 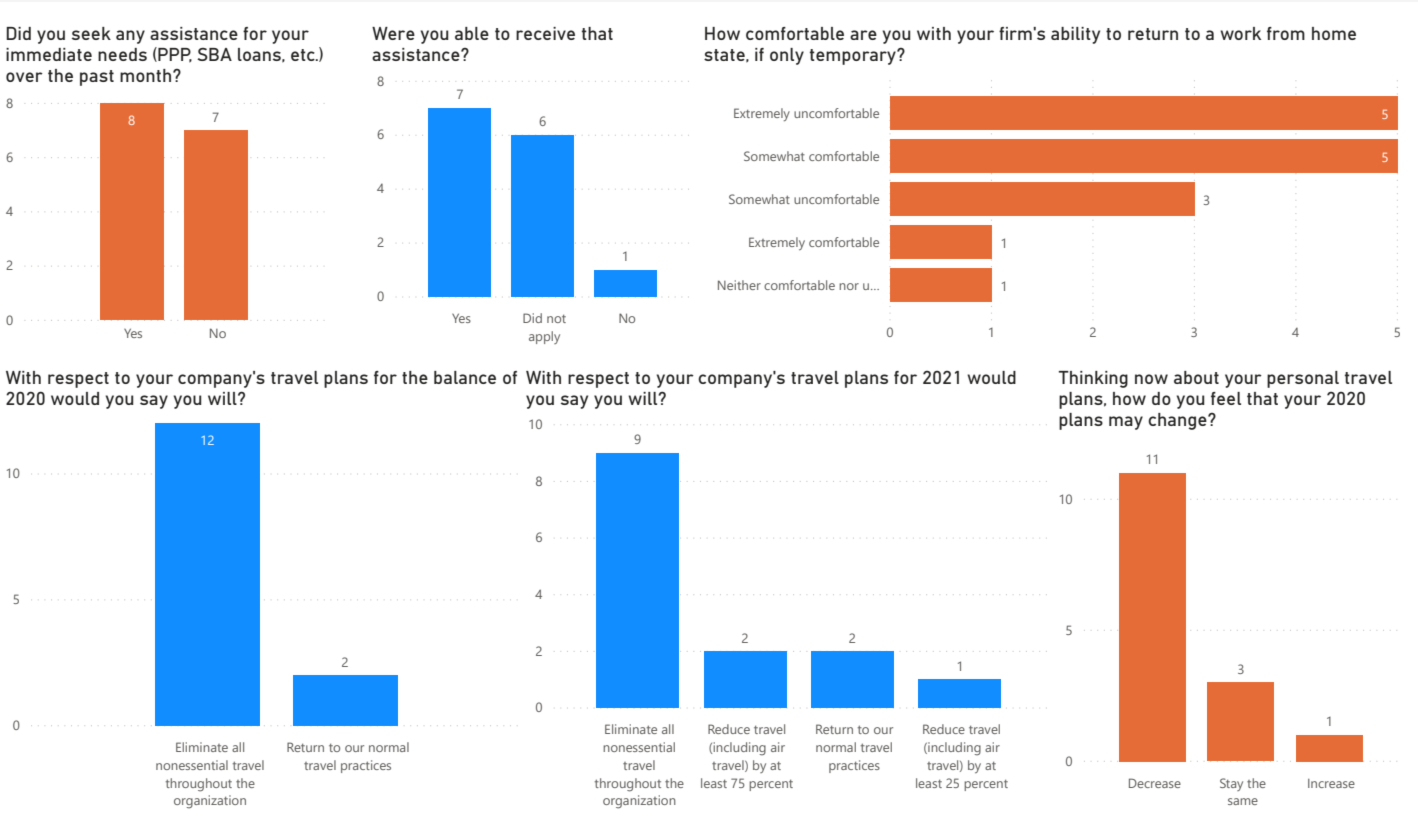 What do you see at coordinates (1240, 33) in the page?
I see `work` at bounding box center [1240, 33].
